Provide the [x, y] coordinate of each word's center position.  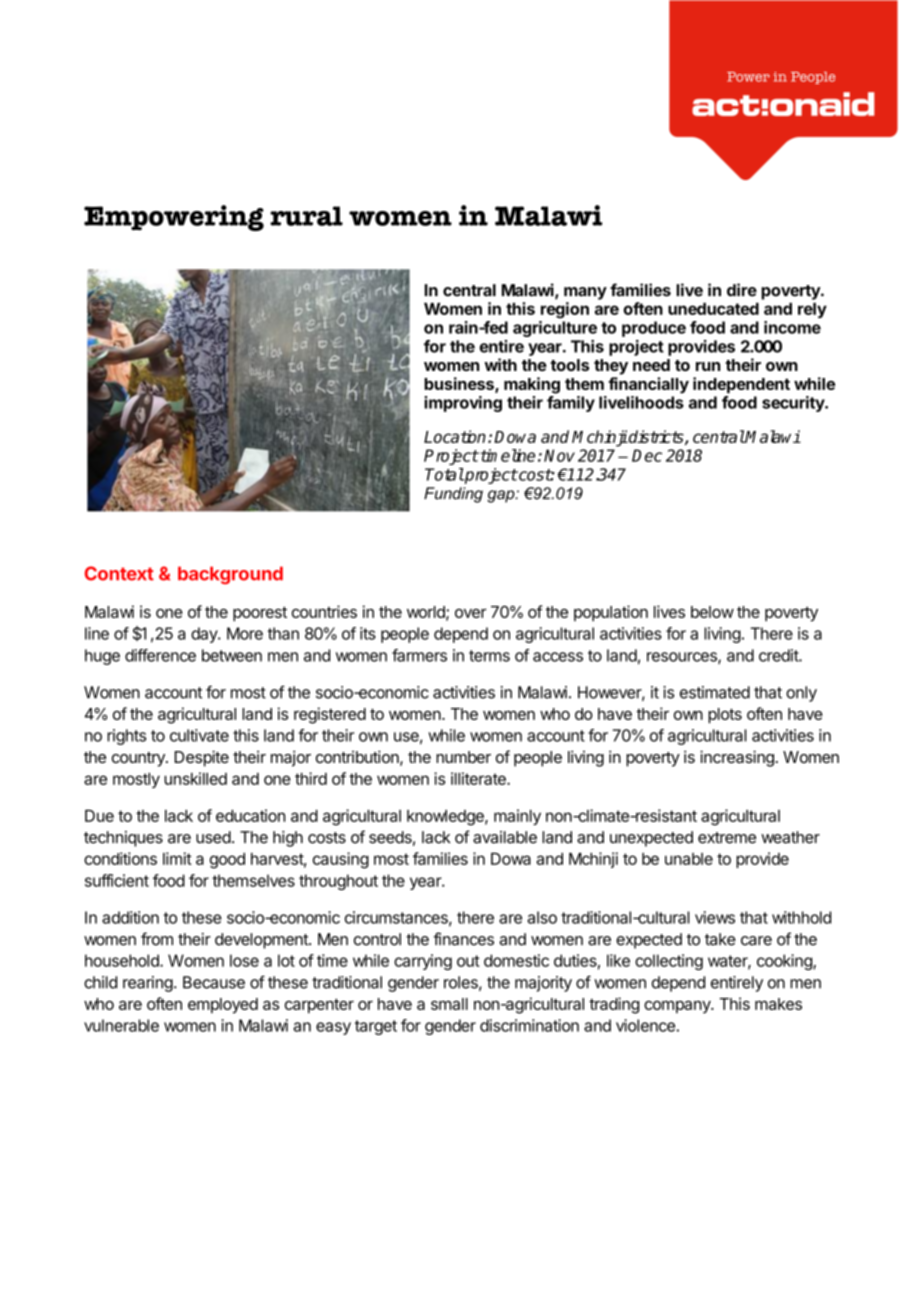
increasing [737, 758]
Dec [647, 455]
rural [306, 216]
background [230, 575]
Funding [453, 495]
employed [223, 1006]
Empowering [174, 218]
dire [742, 290]
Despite [202, 758]
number [463, 757]
